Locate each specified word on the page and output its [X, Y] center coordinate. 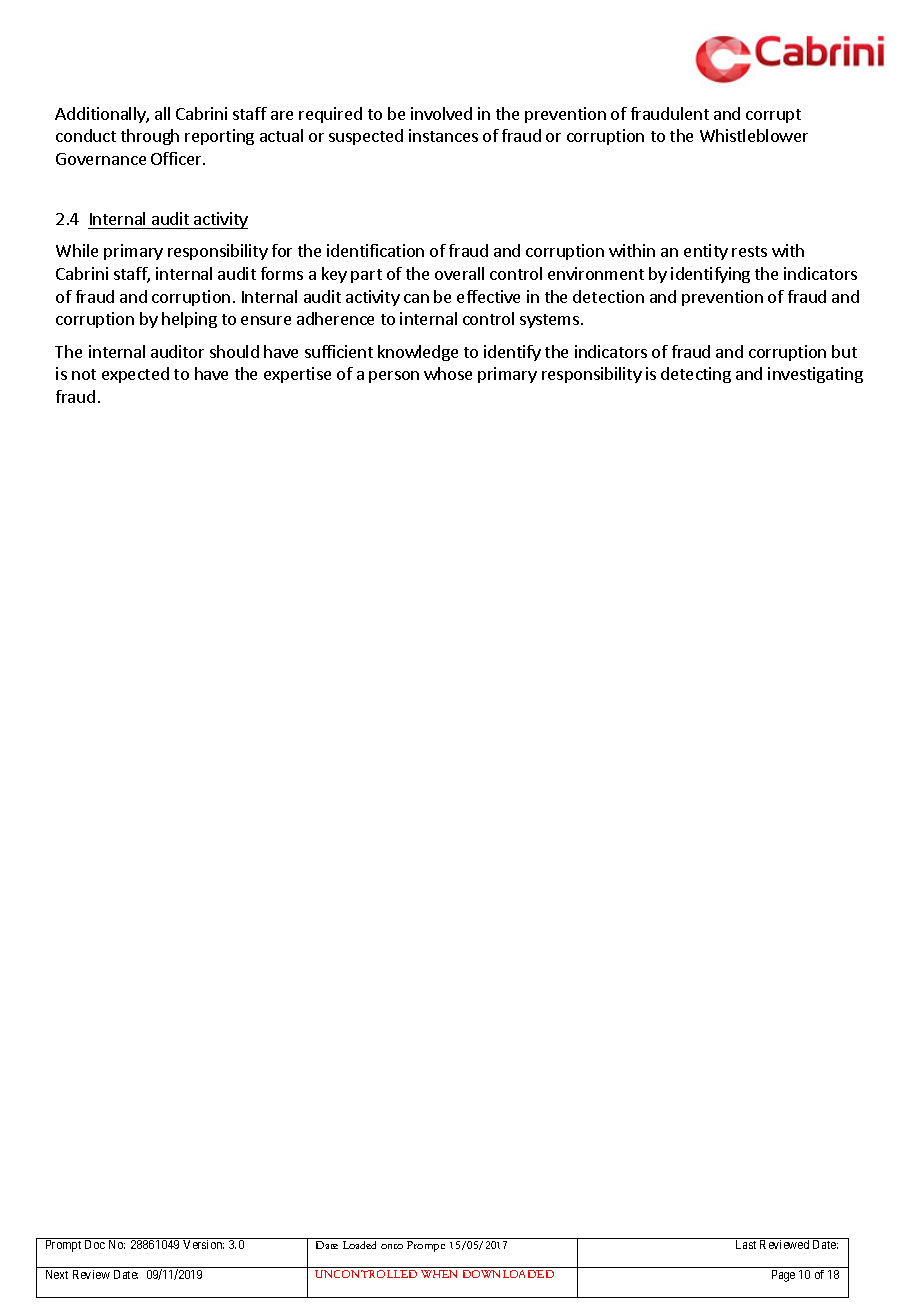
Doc [95, 1244]
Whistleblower [754, 135]
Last [746, 1244]
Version [203, 1244]
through [150, 137]
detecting [696, 375]
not [84, 374]
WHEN [439, 1274]
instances [443, 135]
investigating [815, 375]
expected [135, 375]
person [394, 377]
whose [448, 373]
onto [392, 1246]
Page [783, 1276]
